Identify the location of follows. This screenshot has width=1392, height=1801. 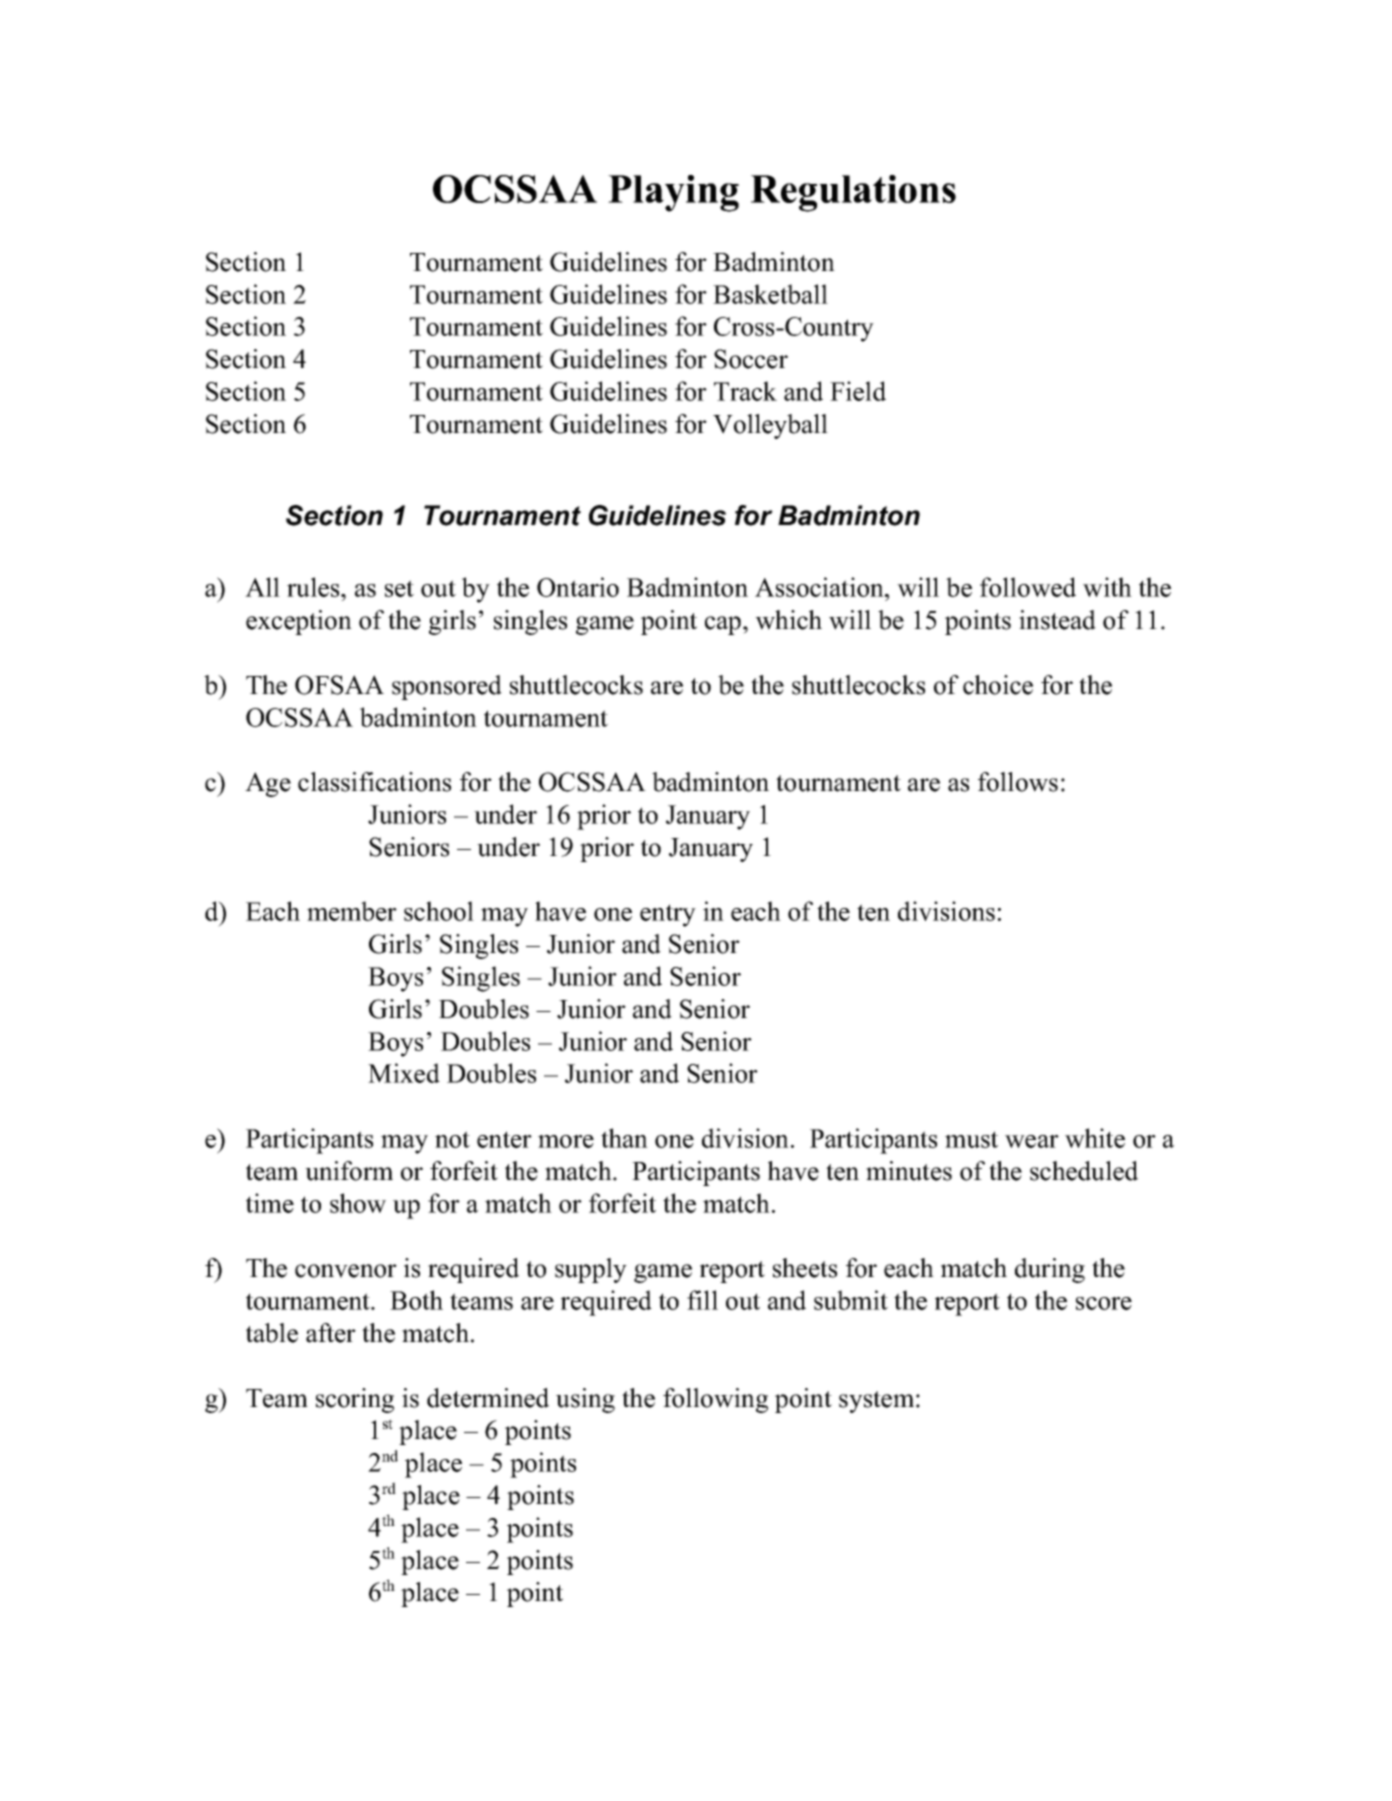
(1018, 782).
